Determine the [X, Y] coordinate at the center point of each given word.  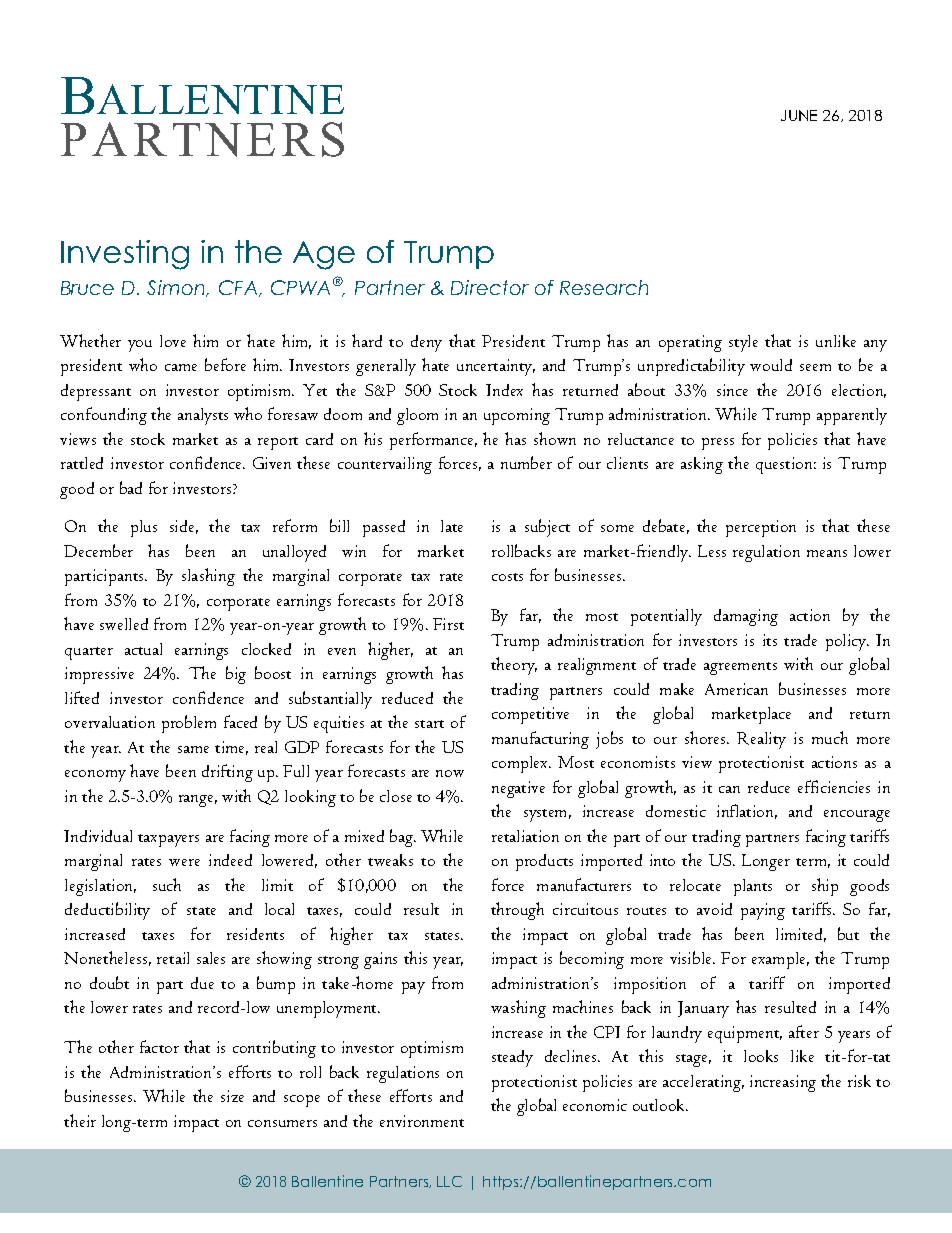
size [232, 1096]
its [770, 640]
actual [143, 649]
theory [514, 666]
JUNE [799, 115]
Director [490, 287]
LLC [449, 1181]
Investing [125, 255]
